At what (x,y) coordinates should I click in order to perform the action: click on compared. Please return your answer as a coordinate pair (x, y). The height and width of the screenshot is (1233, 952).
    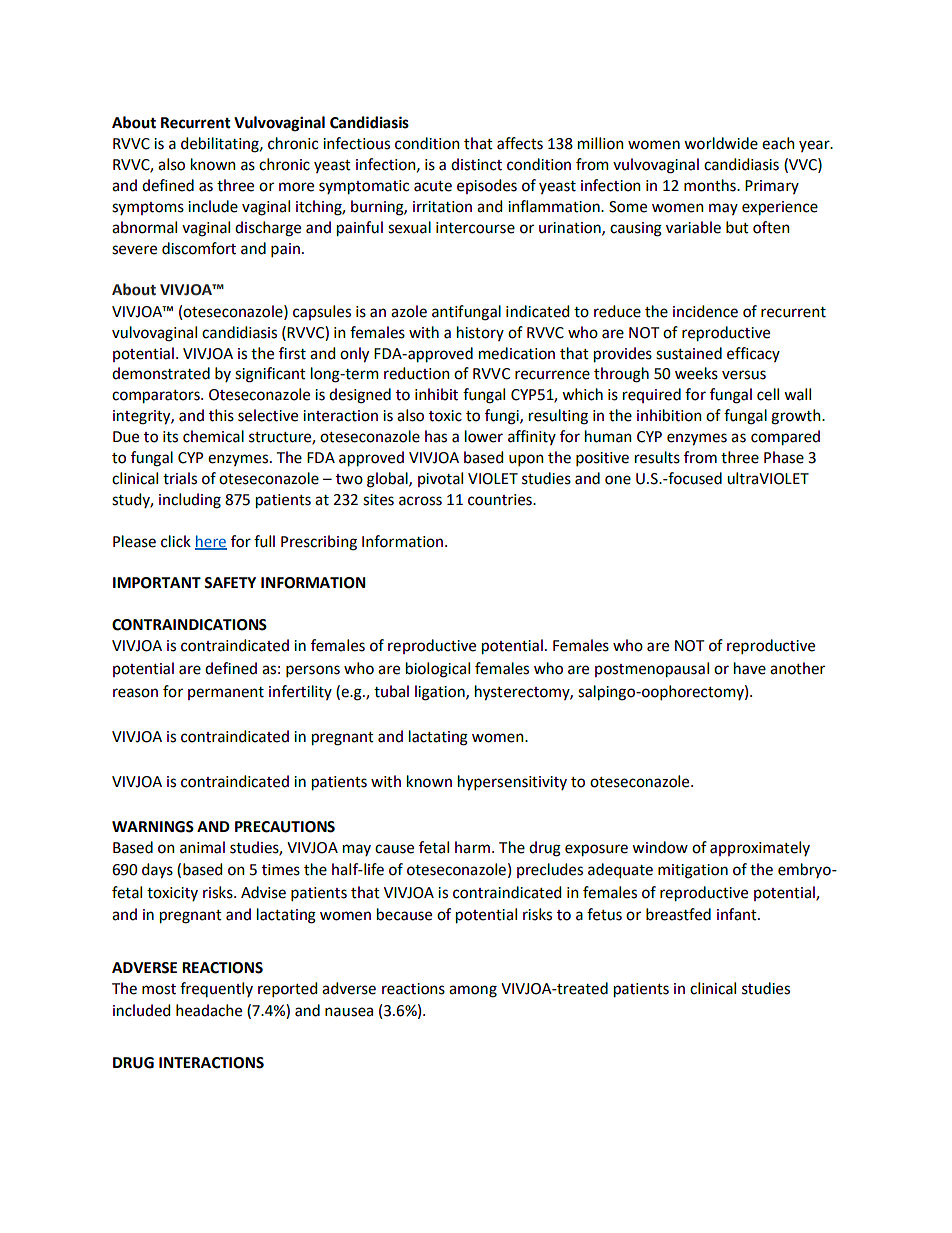
    Looking at the image, I should click on (785, 438).
